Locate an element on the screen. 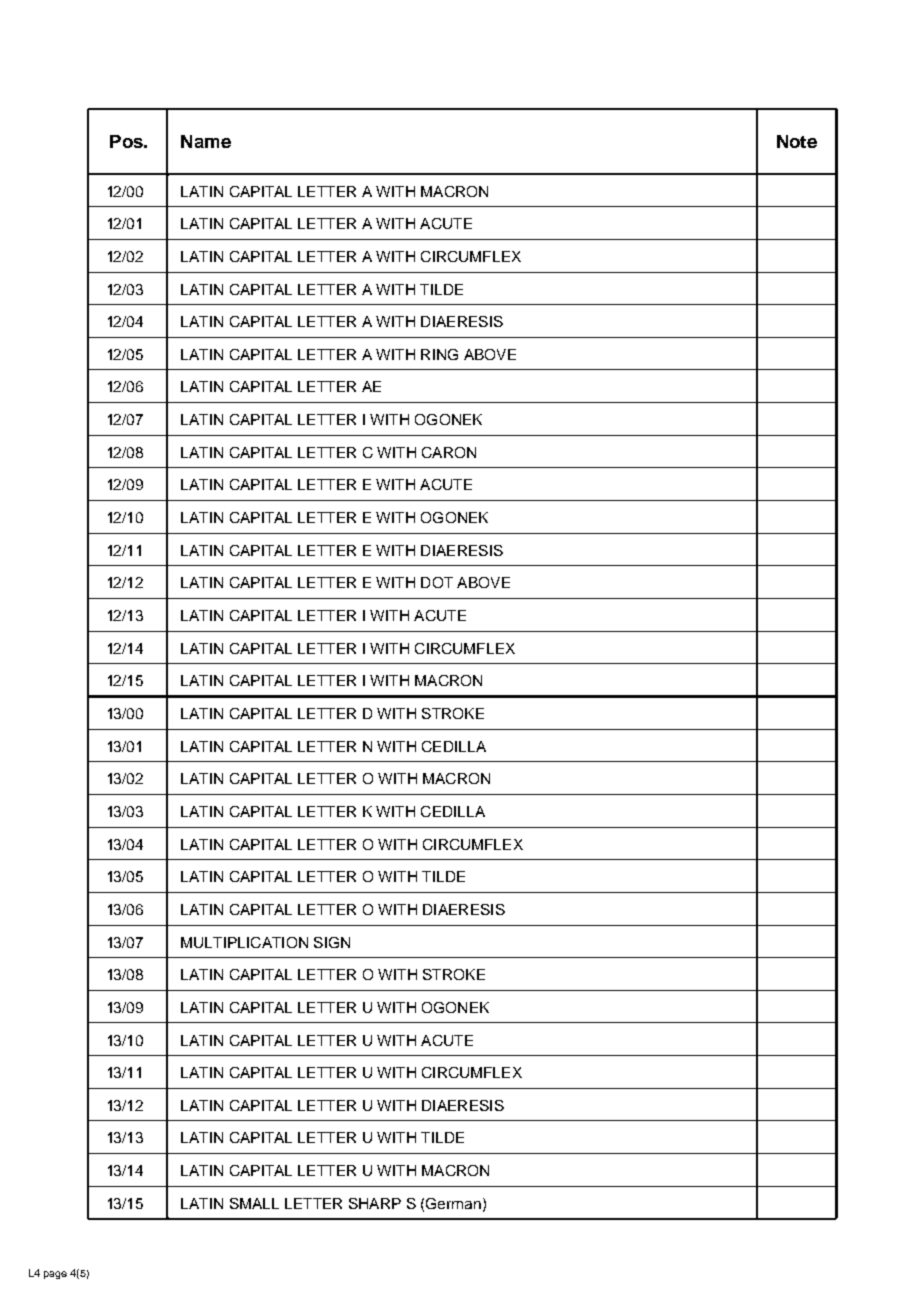  German is located at coordinates (453, 1203).
